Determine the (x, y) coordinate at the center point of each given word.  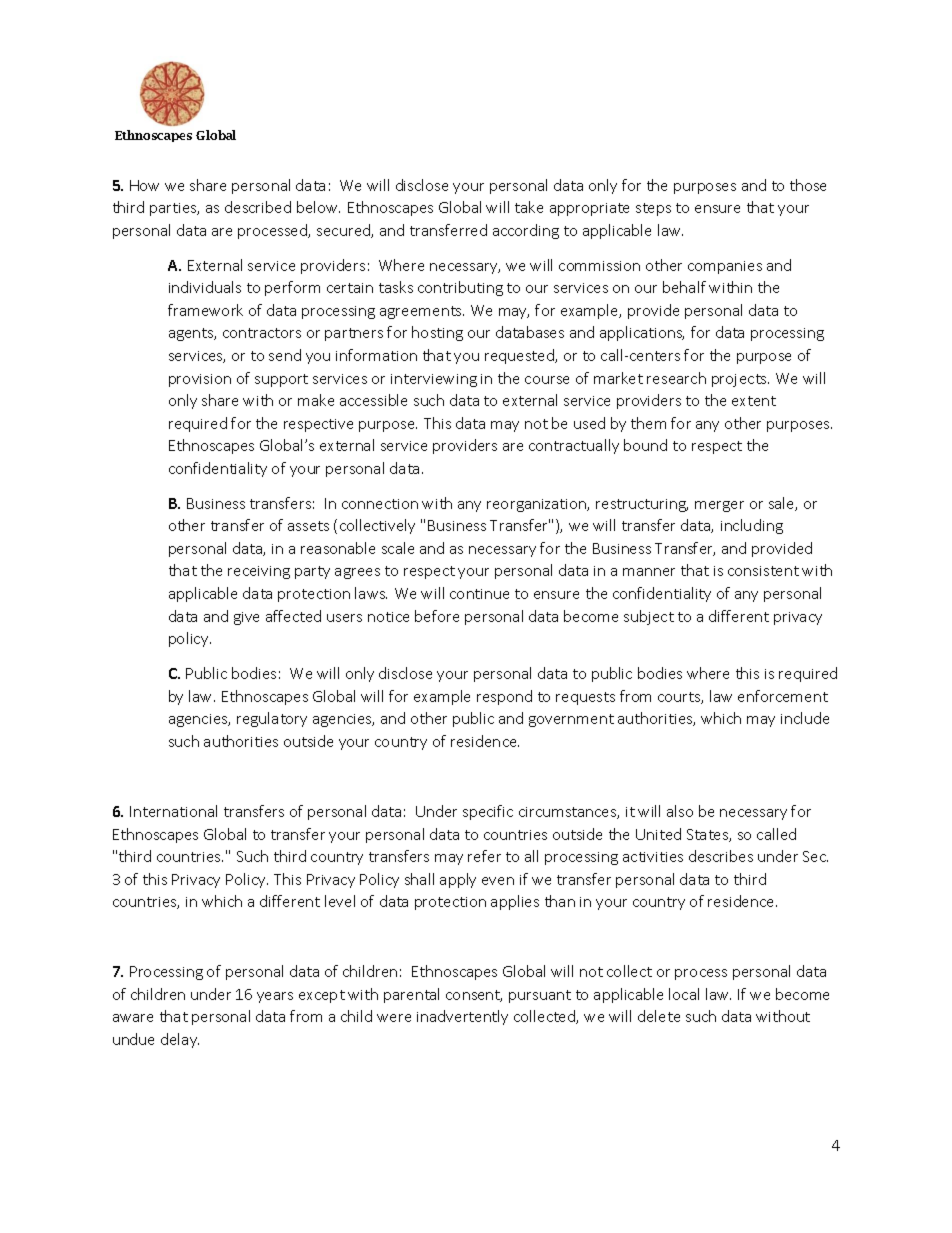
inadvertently (462, 1017)
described (258, 207)
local (684, 994)
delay (180, 1040)
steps (653, 209)
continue (479, 594)
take (529, 207)
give (246, 618)
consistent (763, 571)
